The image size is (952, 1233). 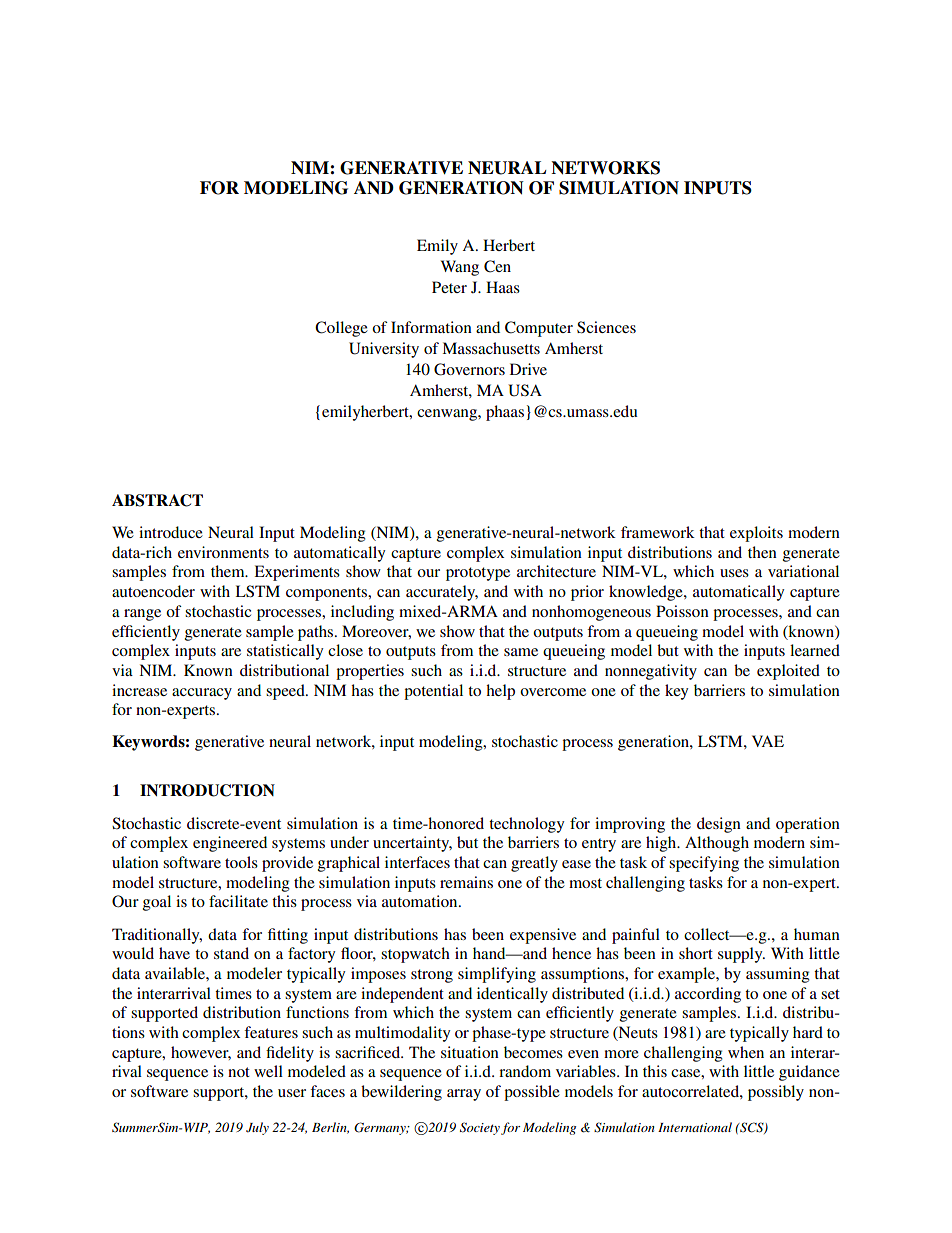 I want to click on Sciences, so click(x=606, y=327).
